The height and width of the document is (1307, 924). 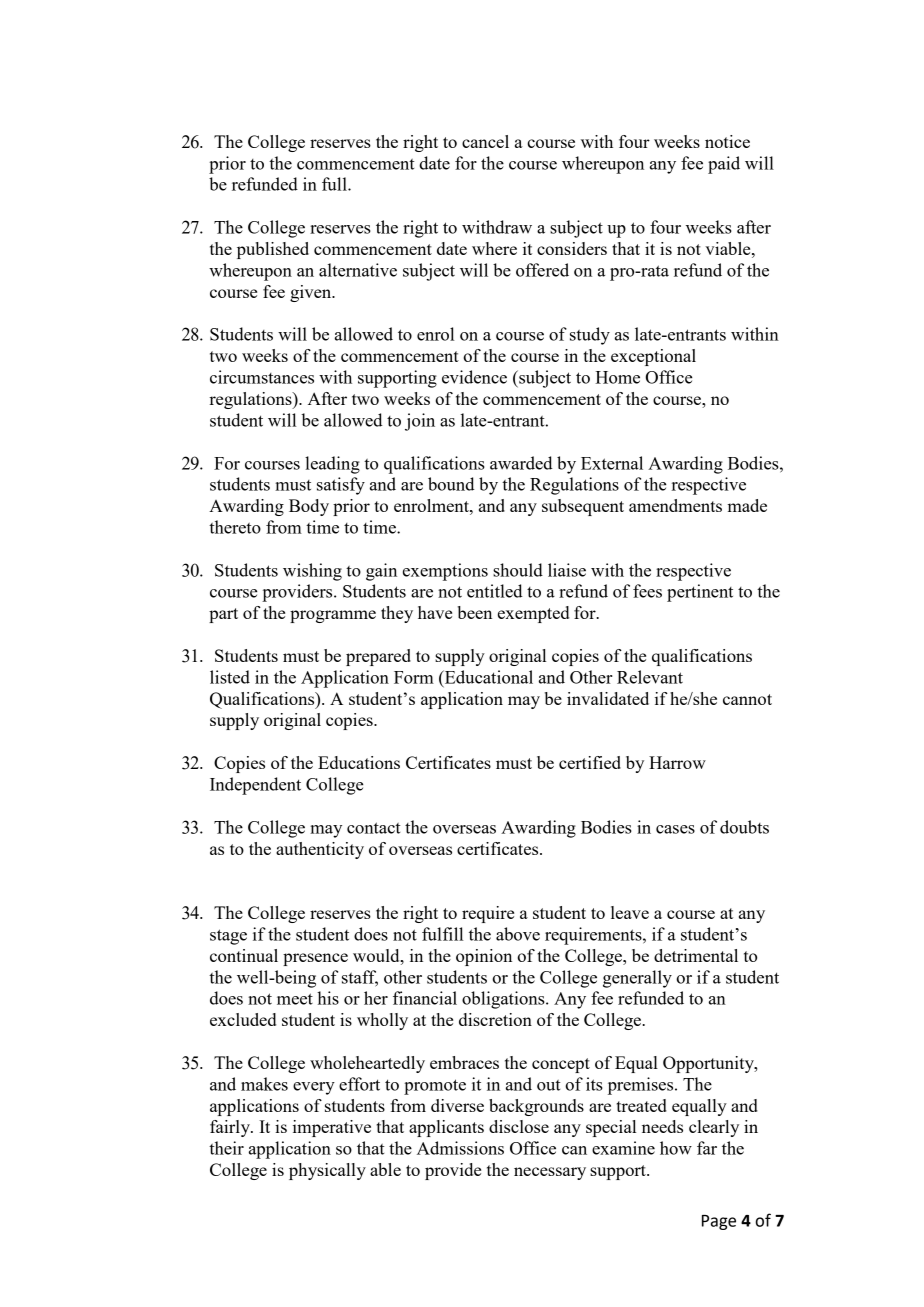 I want to click on paid, so click(x=724, y=165).
